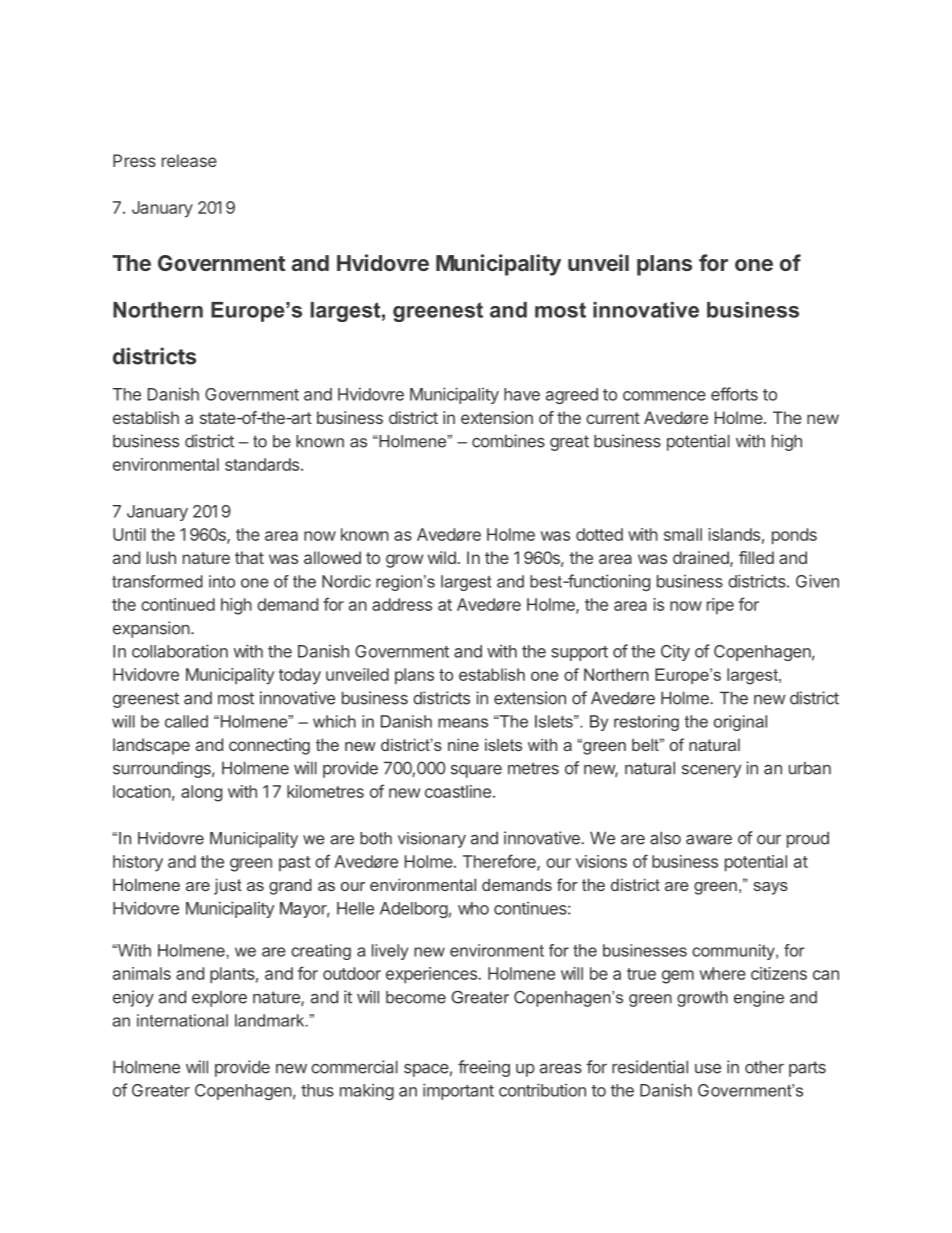 This page has height=1233, width=952. Describe the element at coordinates (734, 394) in the page. I see `efforts` at that location.
